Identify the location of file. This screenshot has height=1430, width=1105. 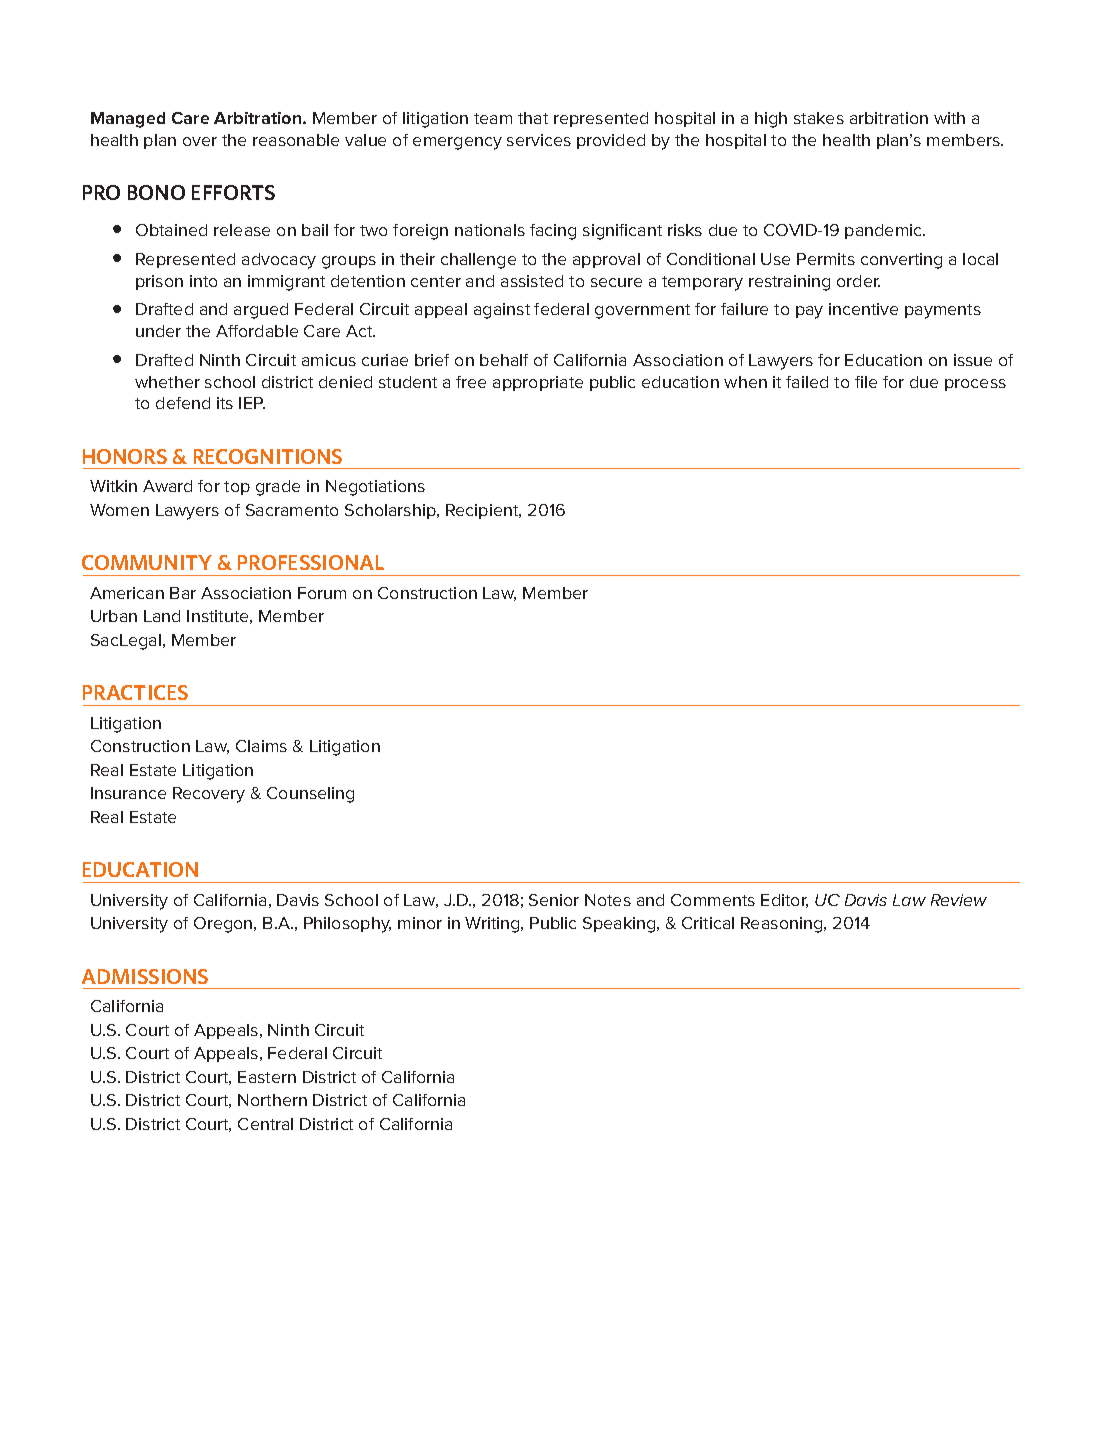
(866, 382).
